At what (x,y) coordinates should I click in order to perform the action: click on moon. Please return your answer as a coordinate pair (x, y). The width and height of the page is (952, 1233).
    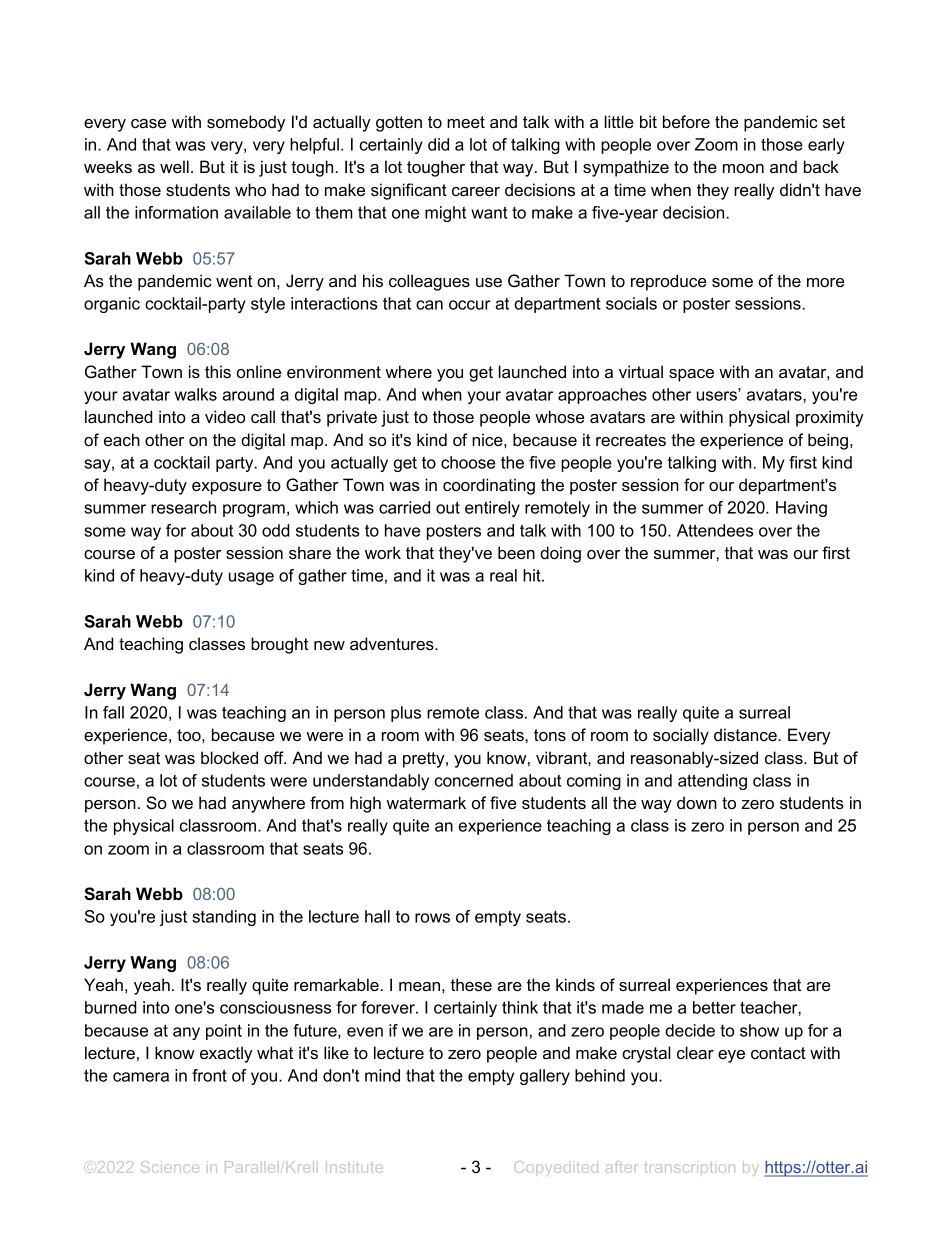
    Looking at the image, I should click on (743, 168).
